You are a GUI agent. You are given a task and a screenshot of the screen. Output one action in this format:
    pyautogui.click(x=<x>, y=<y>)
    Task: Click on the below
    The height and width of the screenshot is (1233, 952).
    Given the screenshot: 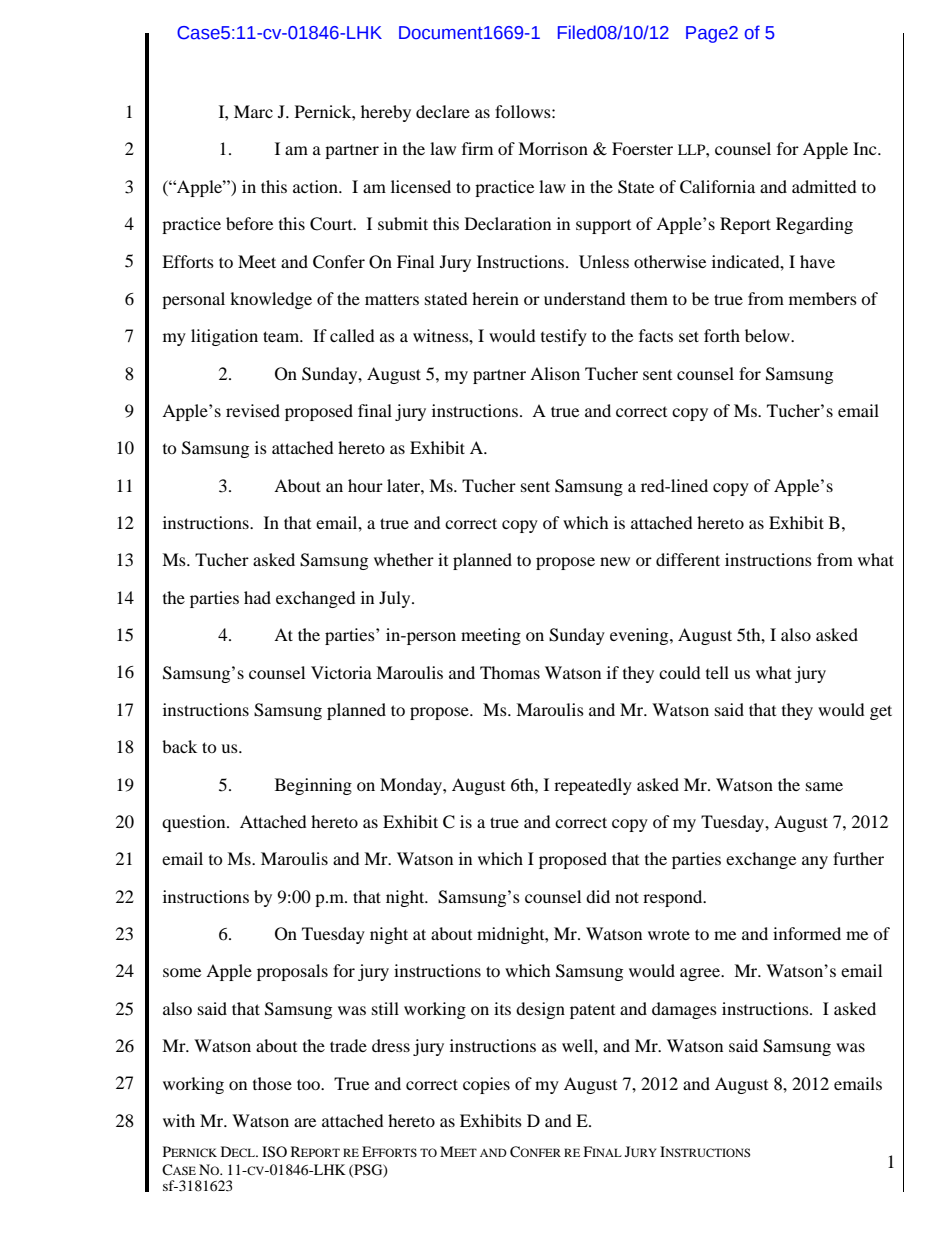 What is the action you would take?
    pyautogui.click(x=768, y=335)
